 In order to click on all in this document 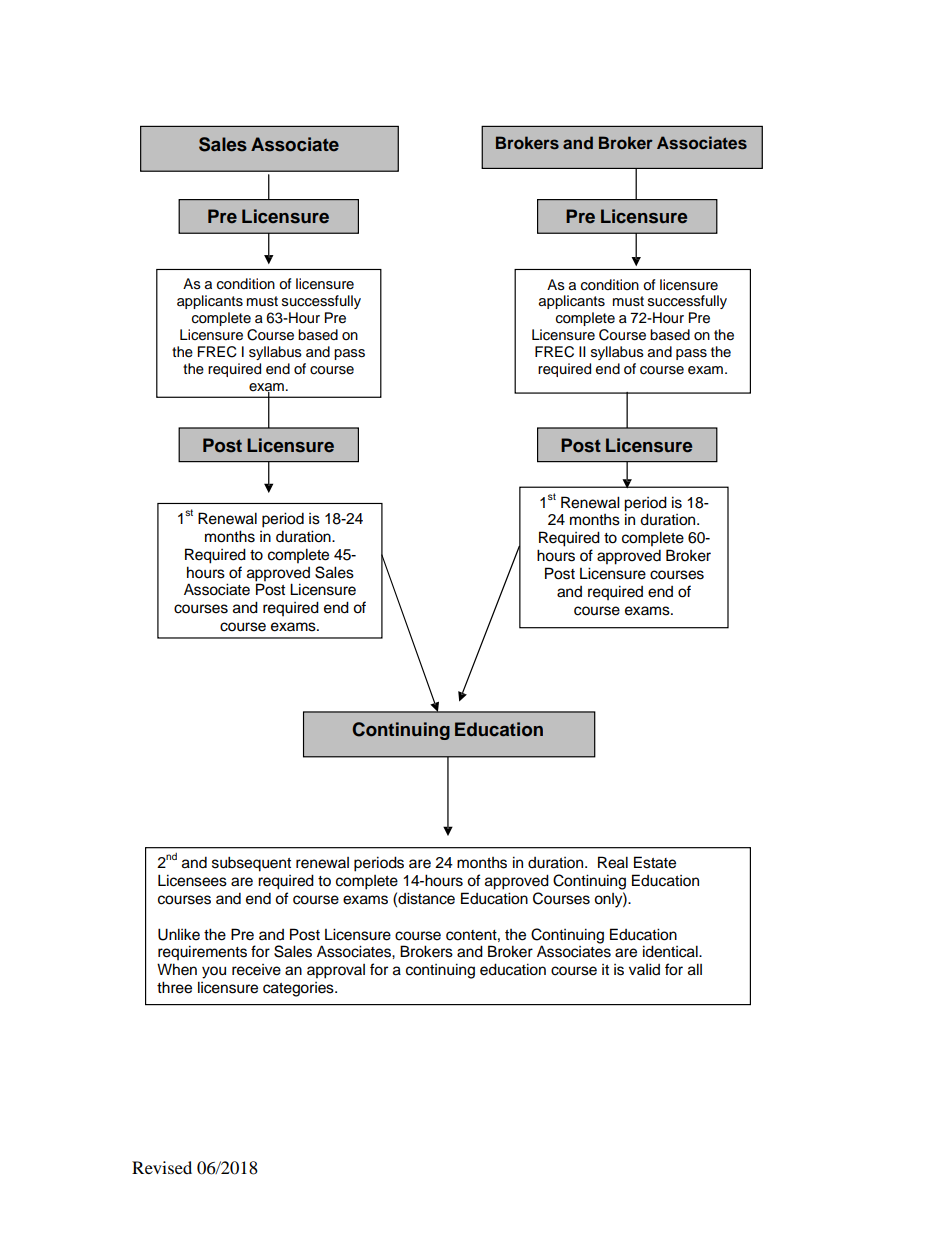, I will do `click(695, 969)`.
